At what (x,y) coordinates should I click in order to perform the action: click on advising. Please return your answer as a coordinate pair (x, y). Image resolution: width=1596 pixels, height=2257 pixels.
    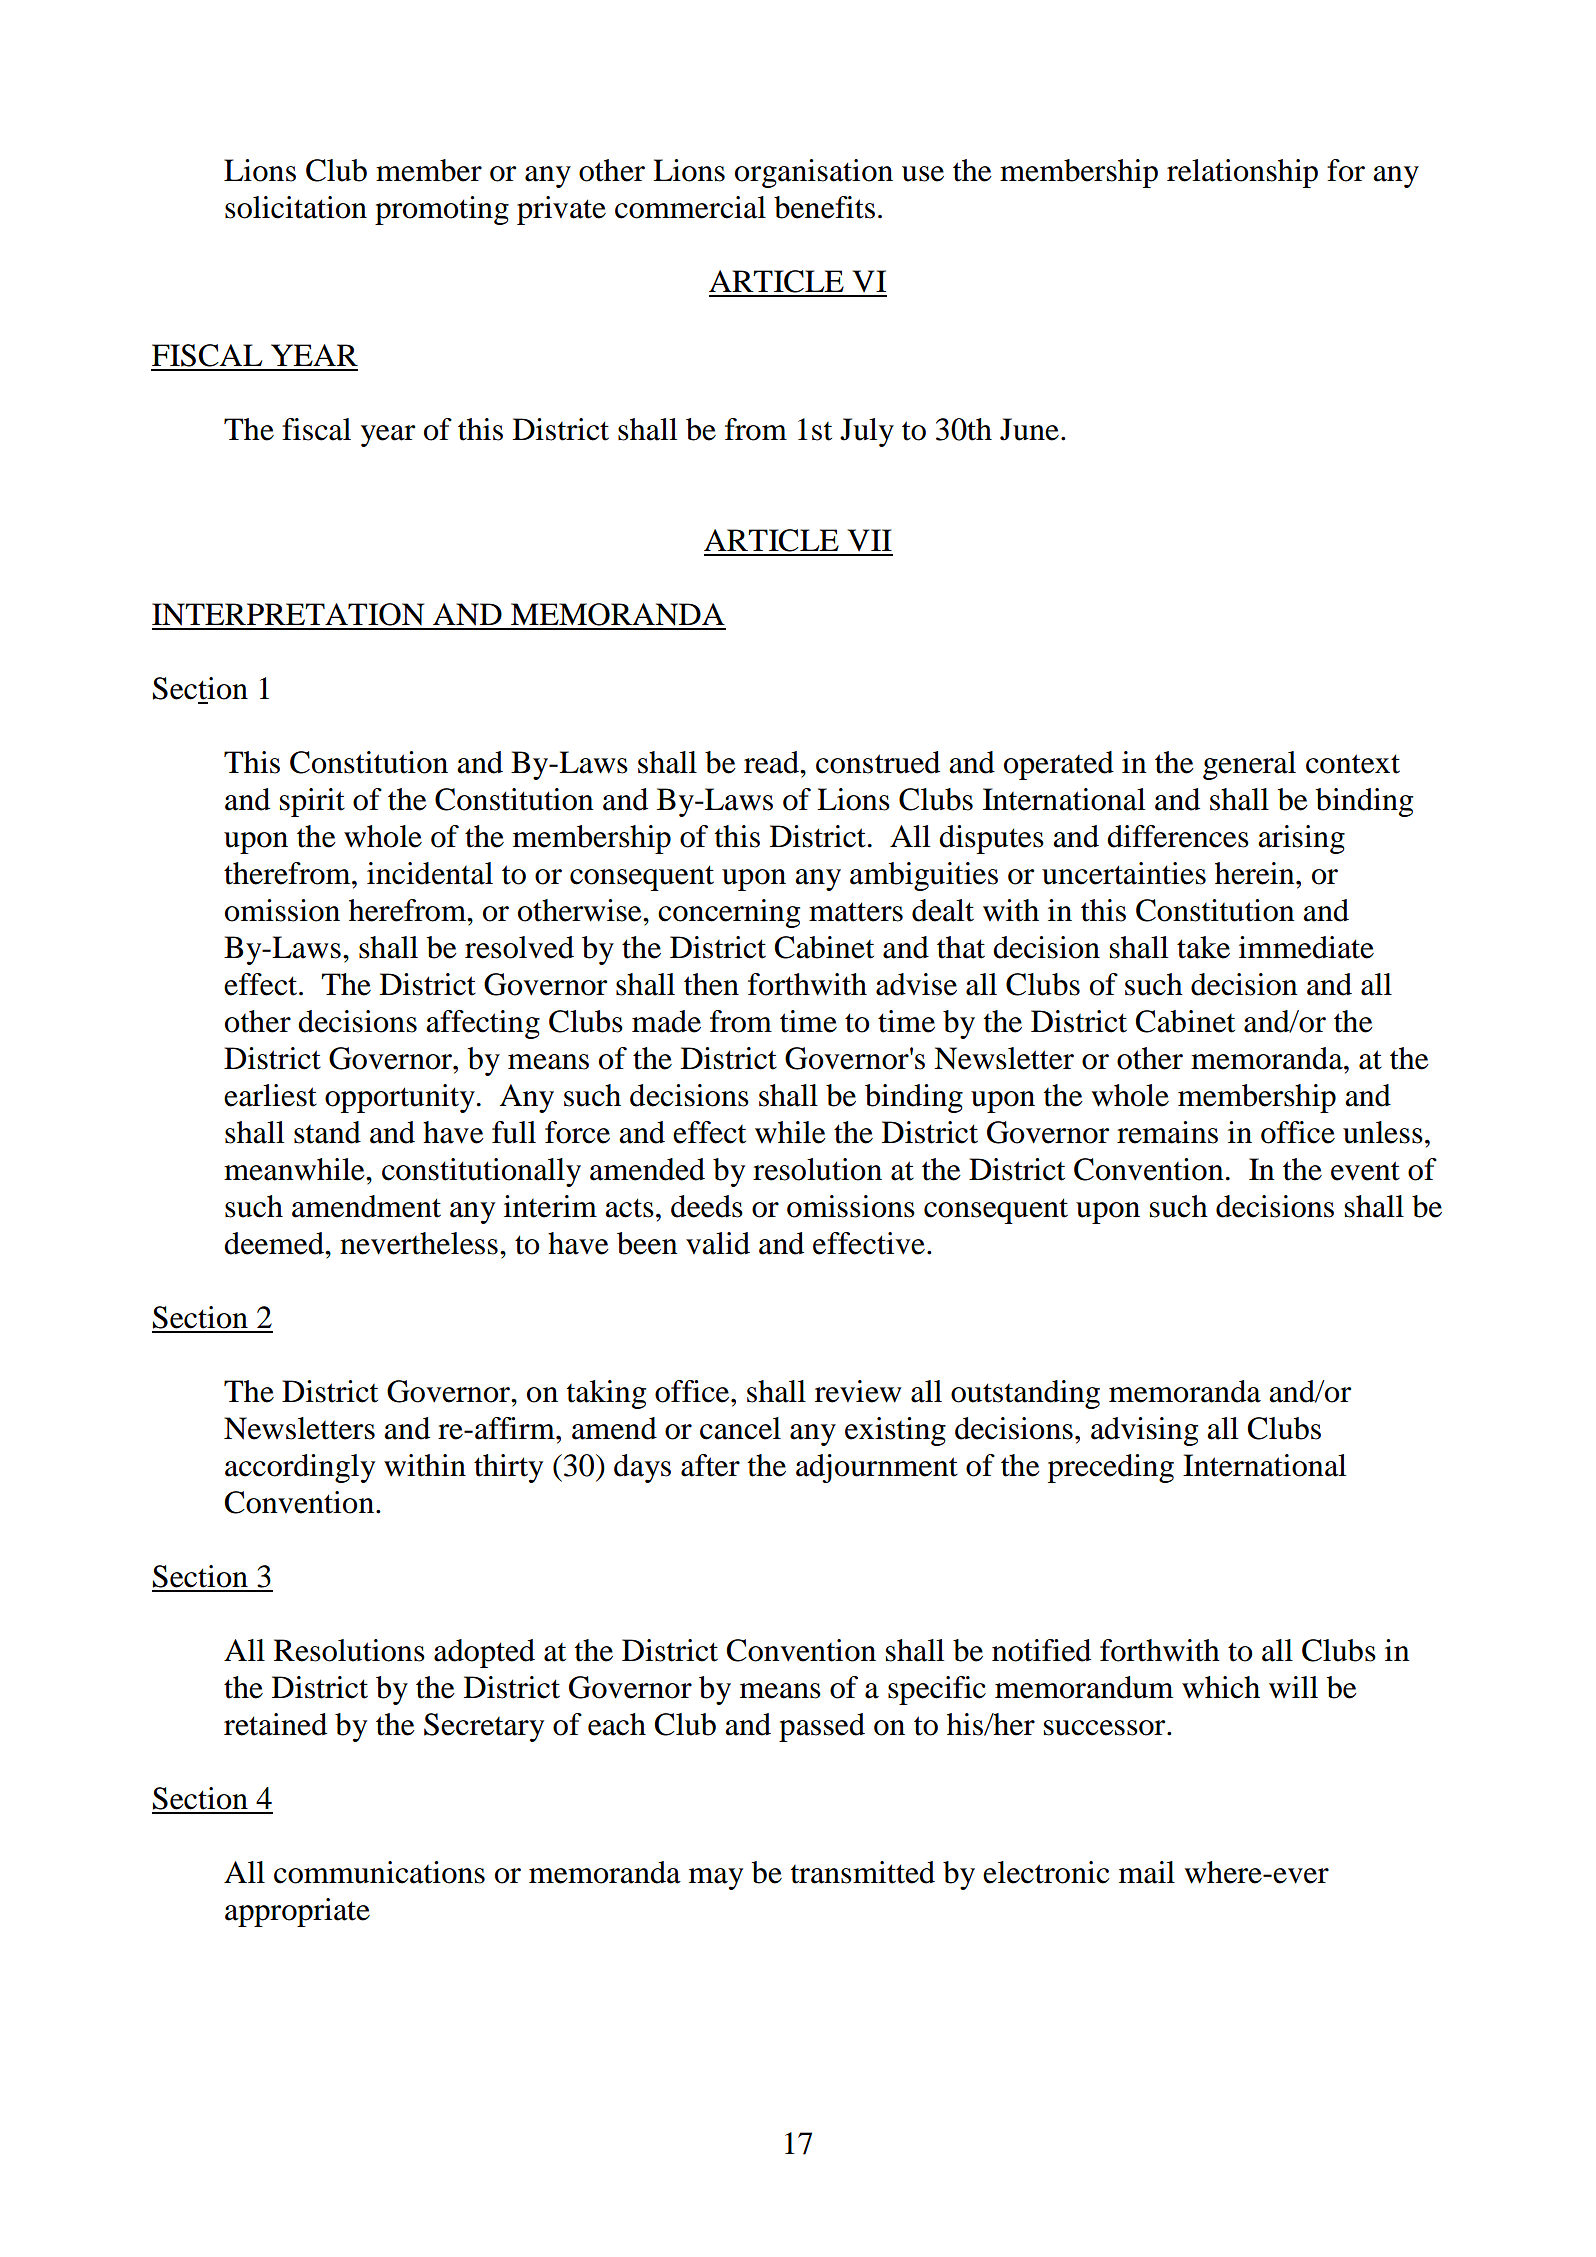
    Looking at the image, I should click on (1144, 1431).
